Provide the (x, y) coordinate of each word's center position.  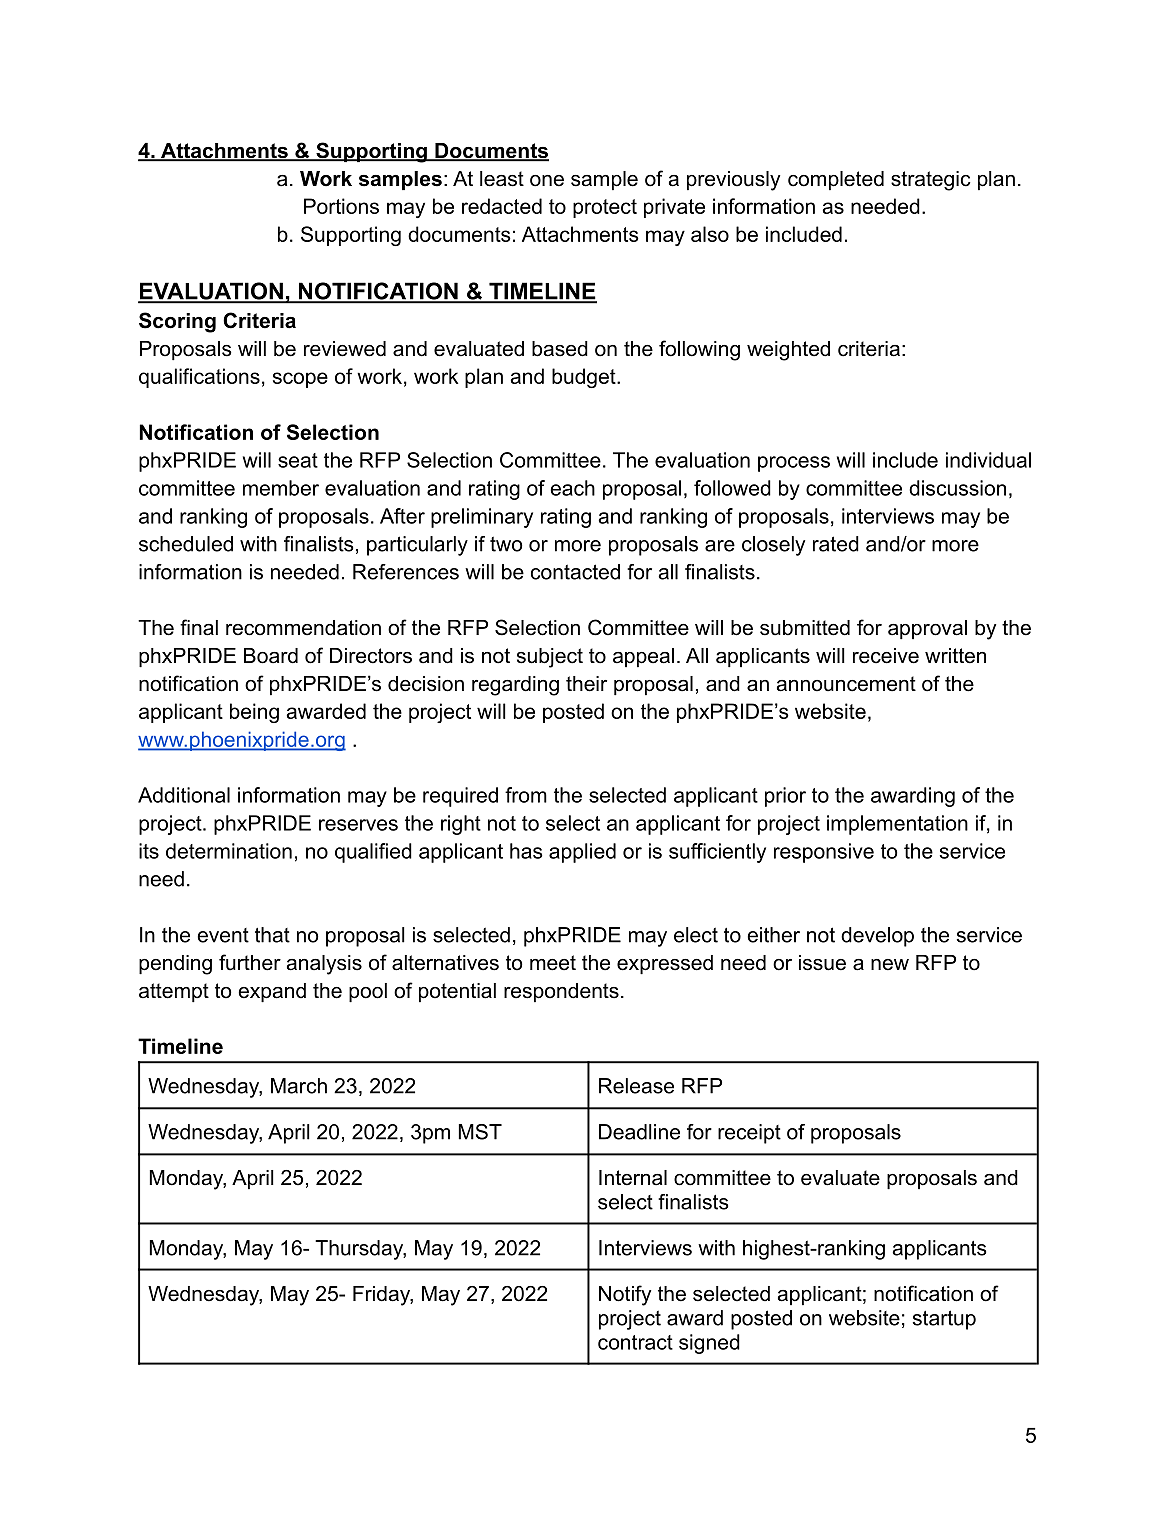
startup (944, 1320)
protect (605, 208)
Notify (625, 1295)
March (299, 1086)
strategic (930, 181)
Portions (341, 206)
